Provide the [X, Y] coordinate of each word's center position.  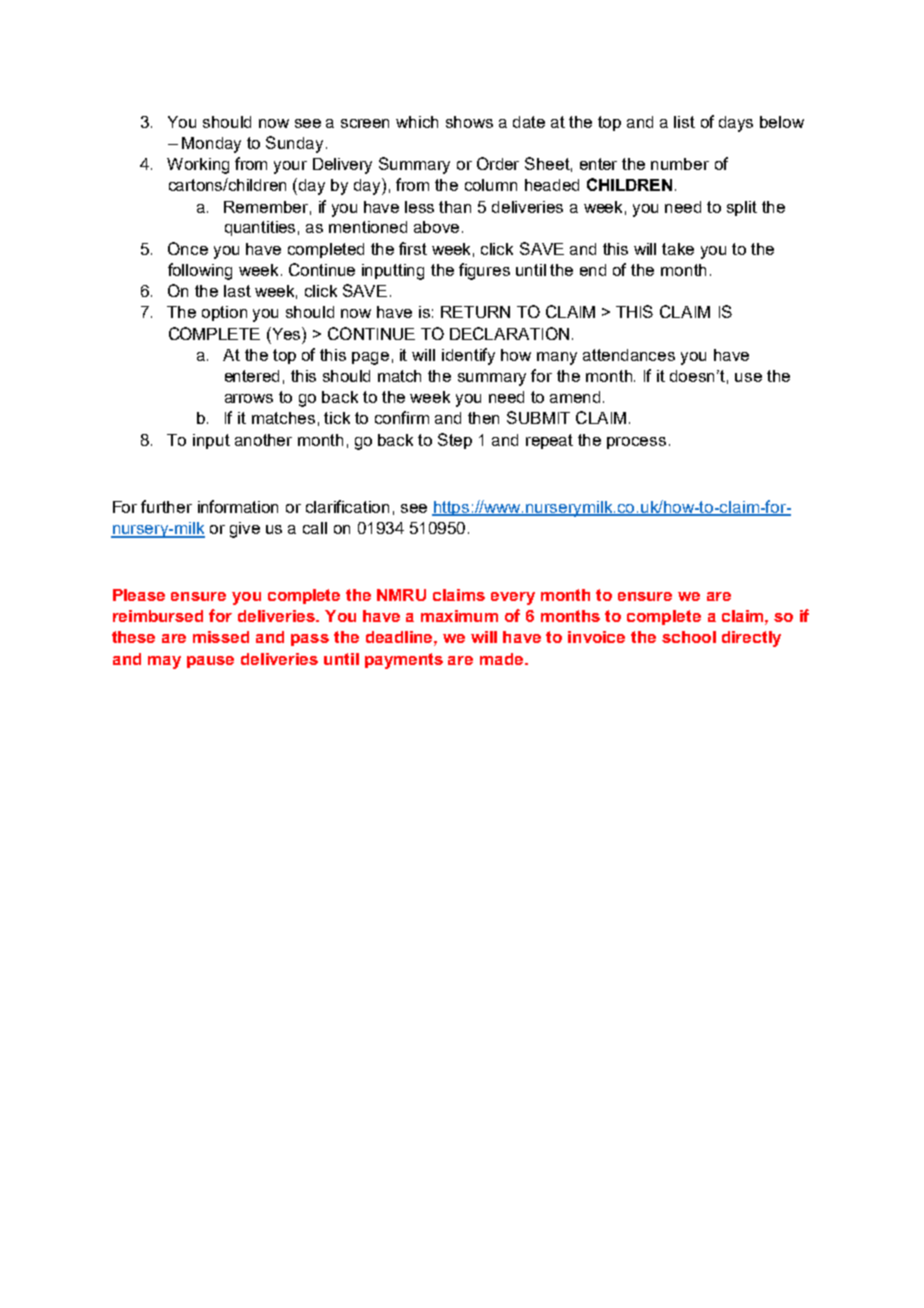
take [678, 249]
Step [455, 441]
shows [469, 122]
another [263, 440]
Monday [211, 145]
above [436, 227]
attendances [629, 355]
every [513, 598]
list [684, 122]
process [636, 443]
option [224, 313]
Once [188, 248]
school [689, 637]
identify [468, 356]
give [245, 530]
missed [221, 637]
